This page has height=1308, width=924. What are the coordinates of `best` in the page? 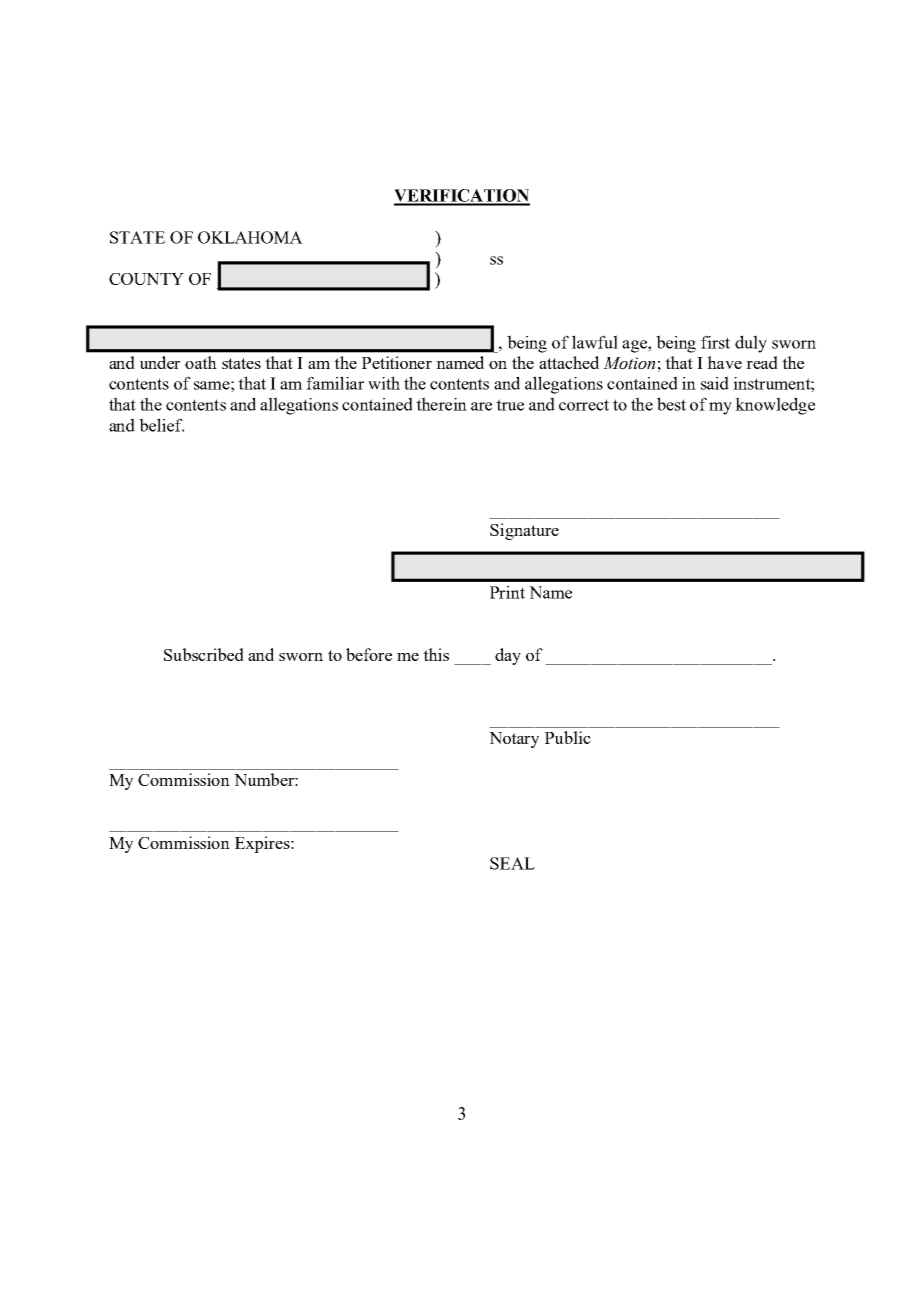 It's located at (671, 404).
